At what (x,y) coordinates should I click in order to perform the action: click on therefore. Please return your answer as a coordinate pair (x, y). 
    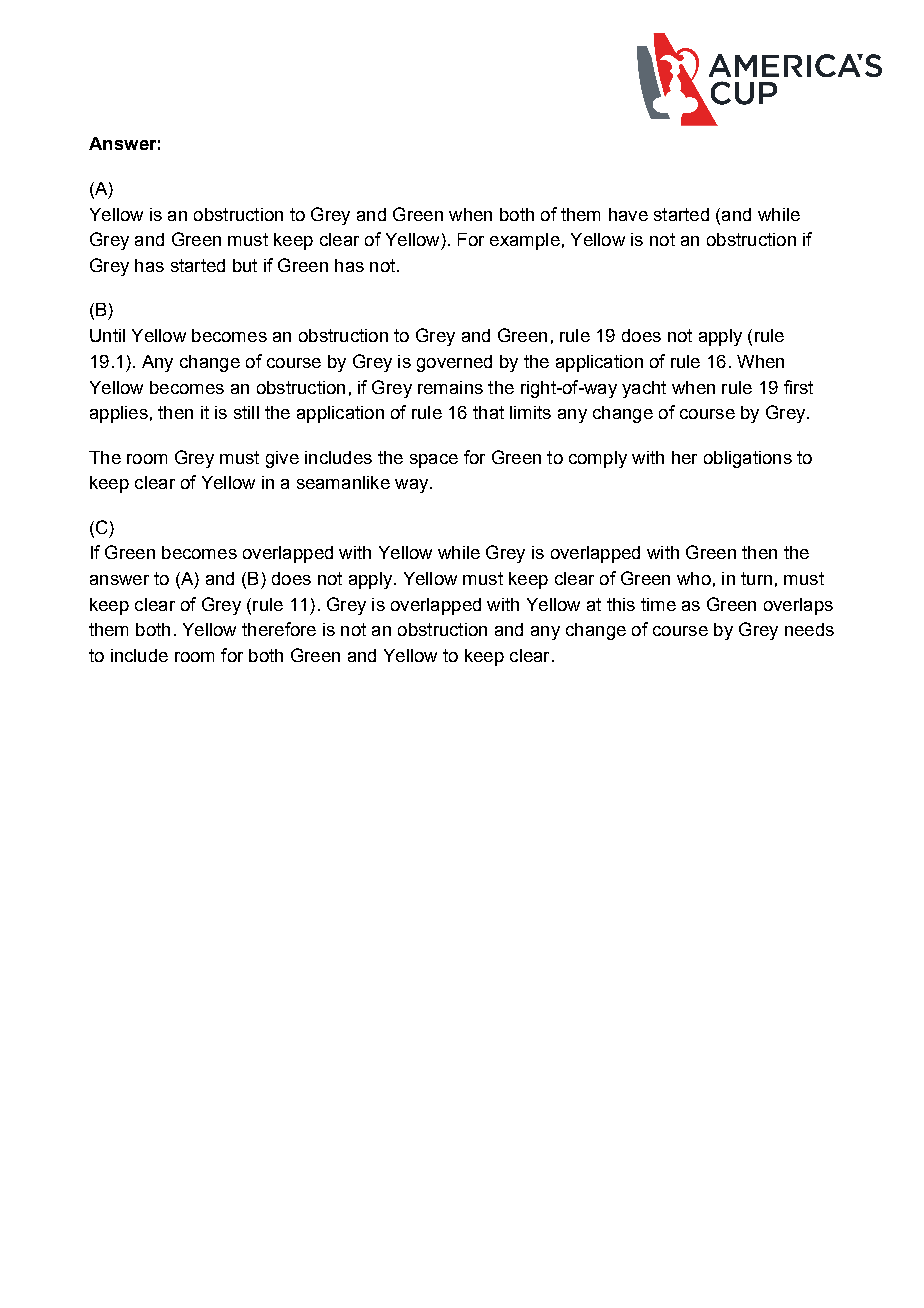
    Looking at the image, I should click on (279, 629).
